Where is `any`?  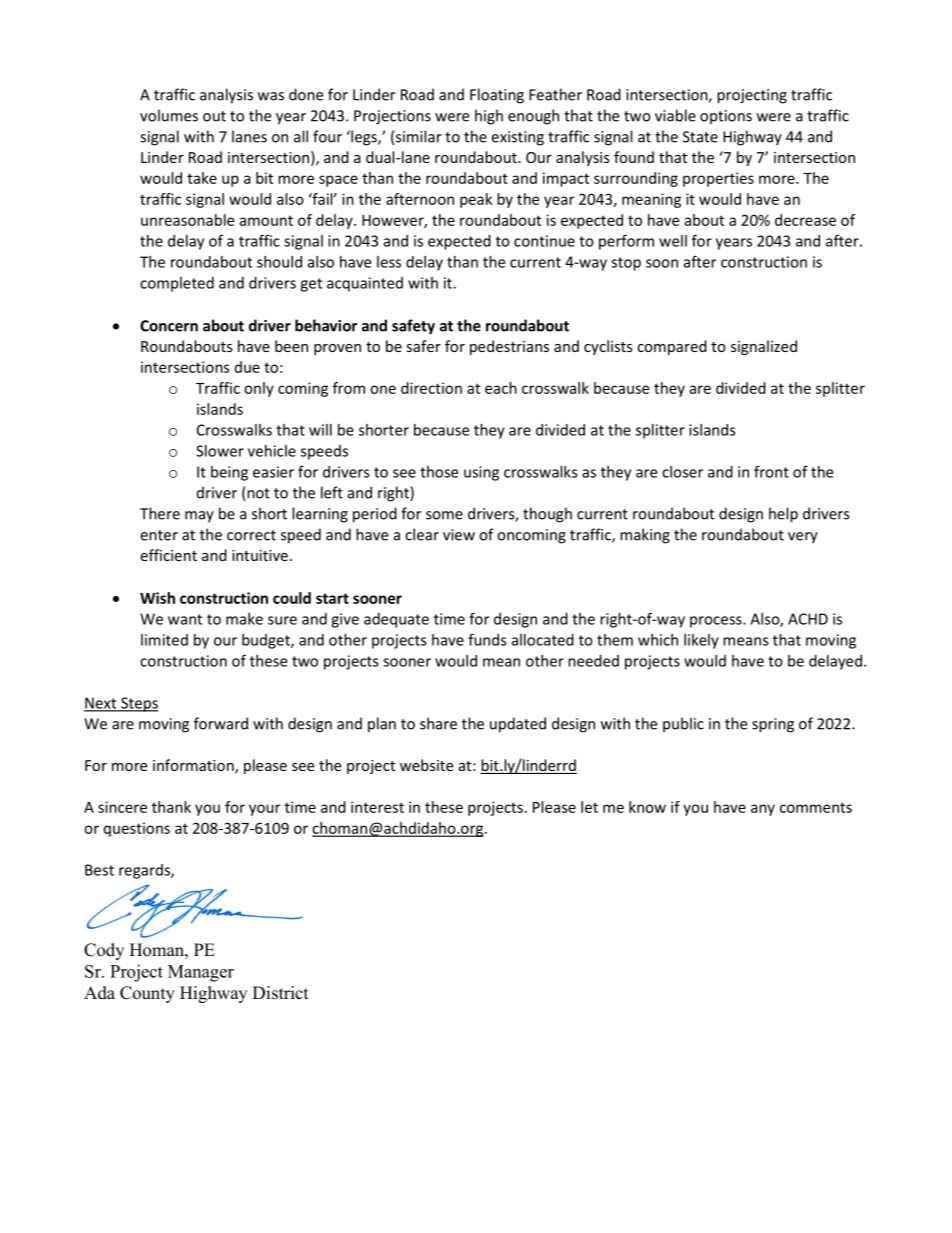 any is located at coordinates (763, 810).
